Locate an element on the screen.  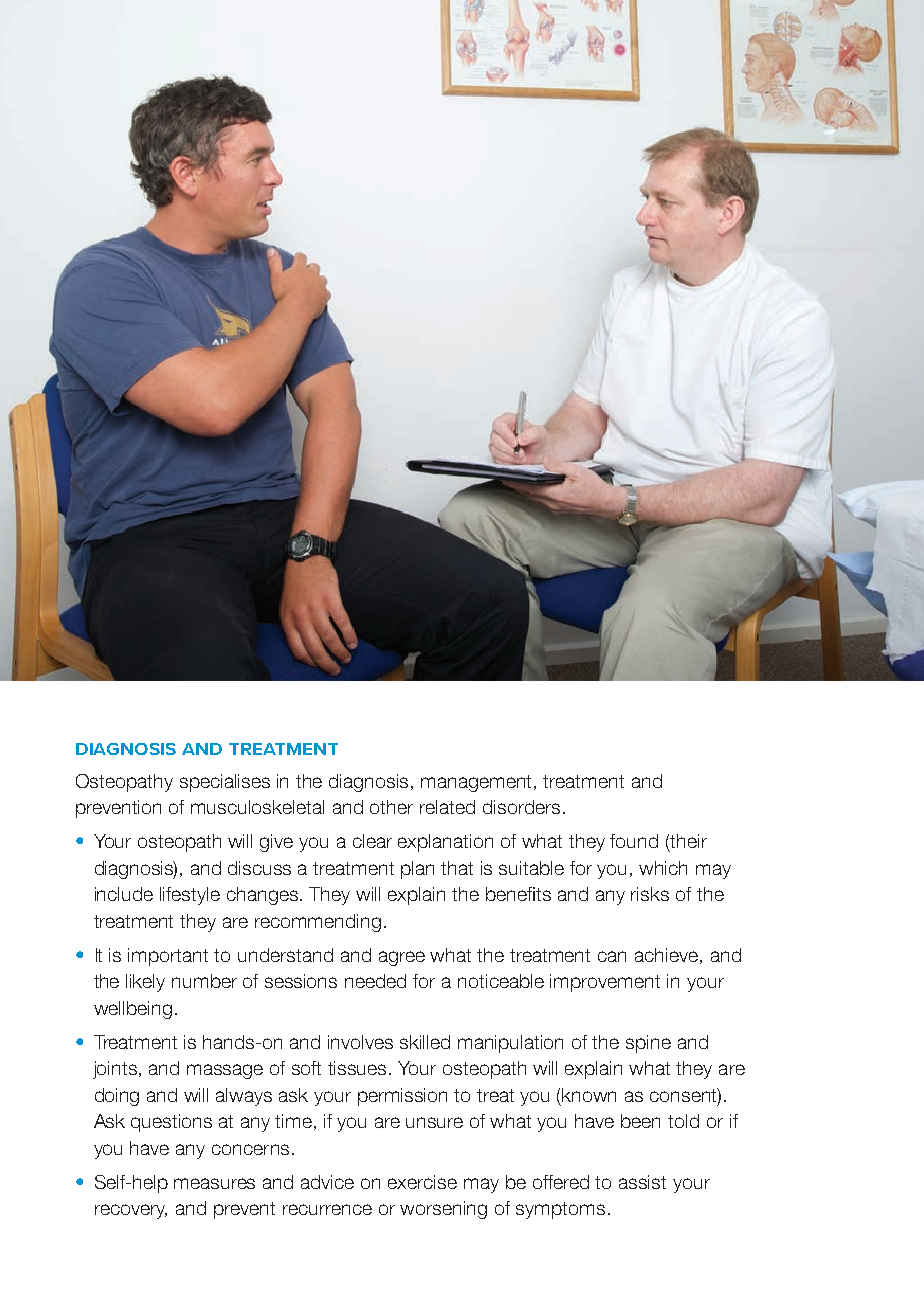
improvement is located at coordinates (605, 983).
